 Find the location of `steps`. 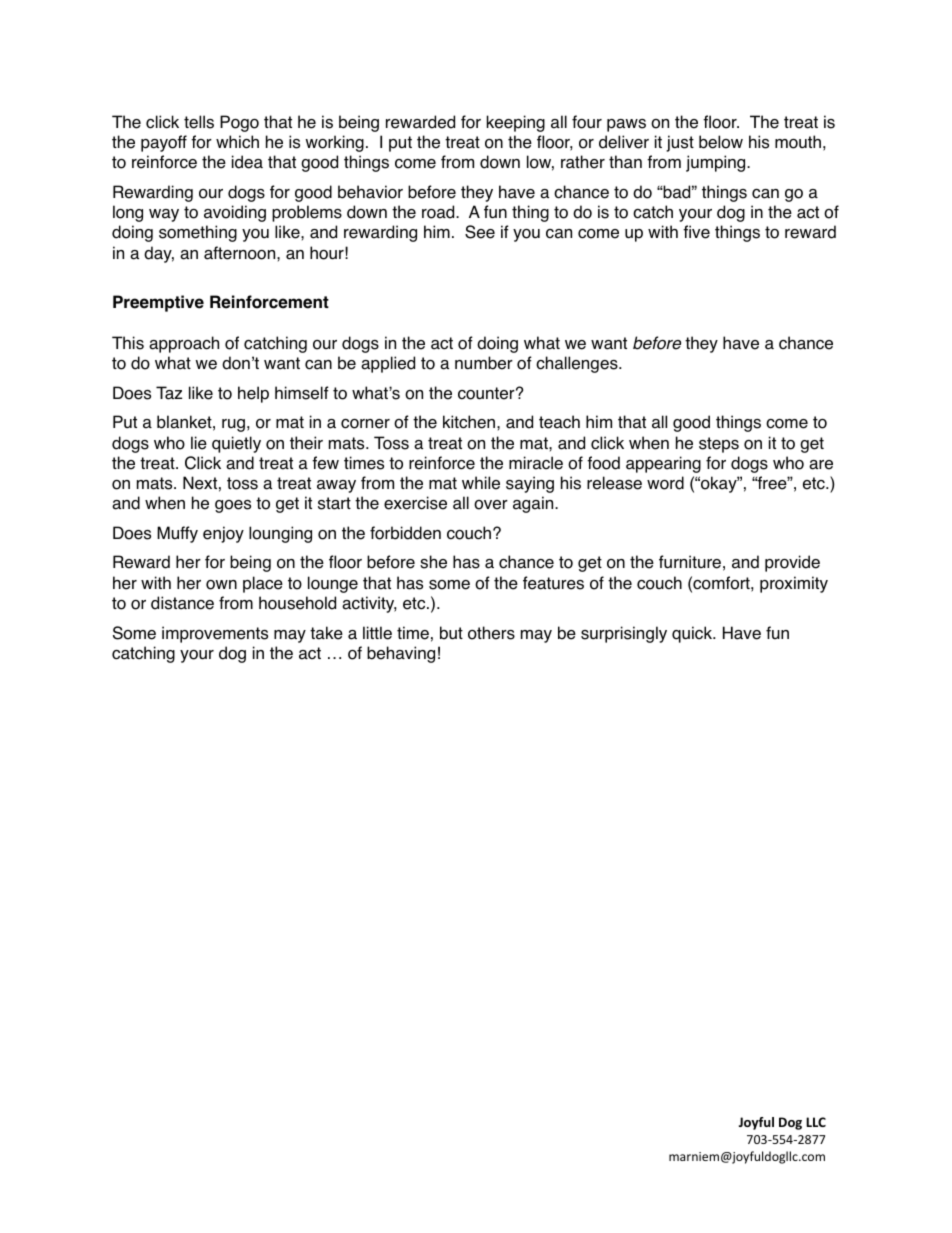

steps is located at coordinates (719, 445).
